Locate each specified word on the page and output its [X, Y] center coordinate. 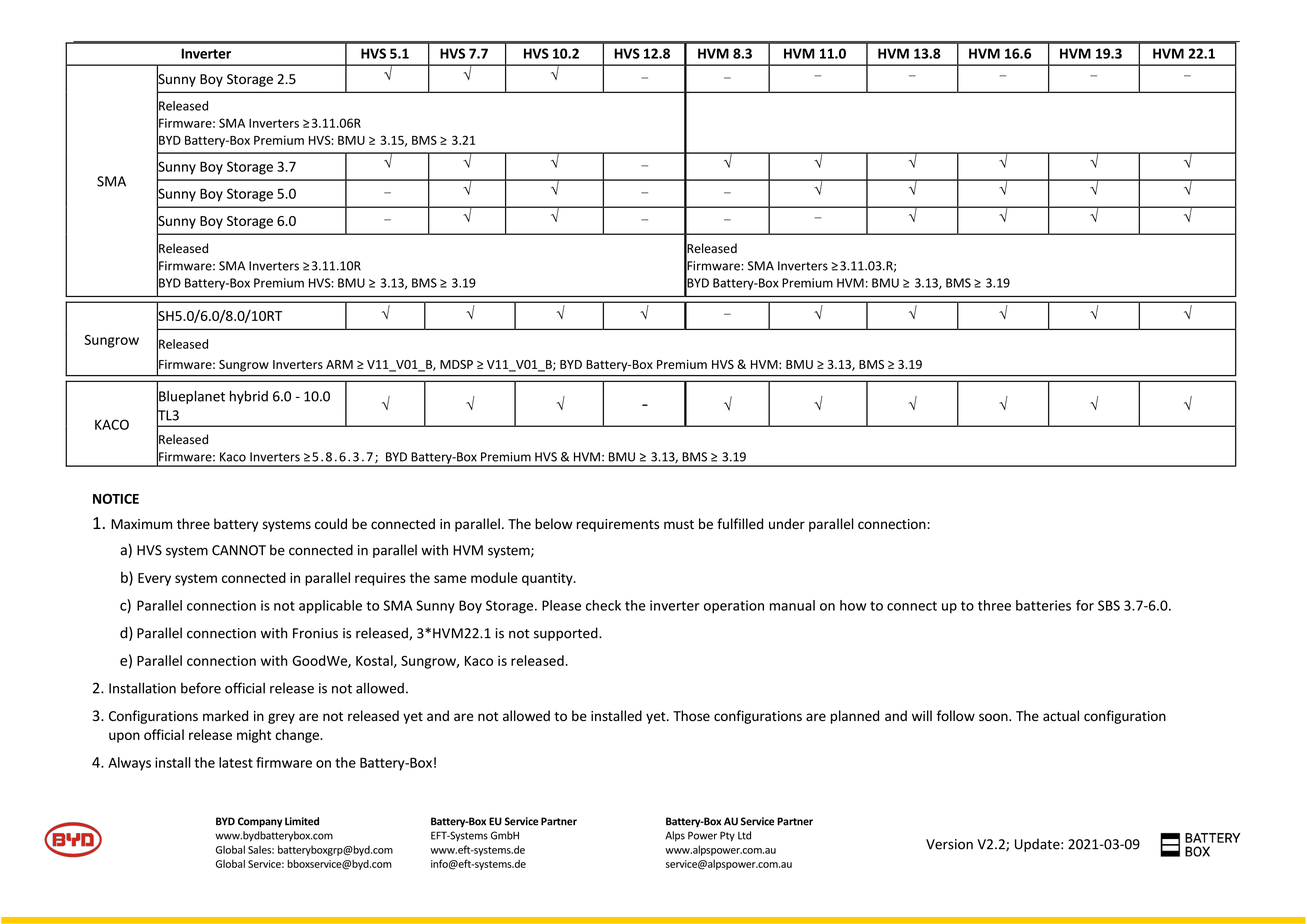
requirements [618, 525]
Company [260, 822]
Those [691, 716]
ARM [339, 364]
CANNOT [239, 550]
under [787, 523]
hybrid [249, 397]
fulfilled [740, 524]
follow [956, 715]
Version [949, 844]
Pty [727, 836]
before [201, 688]
